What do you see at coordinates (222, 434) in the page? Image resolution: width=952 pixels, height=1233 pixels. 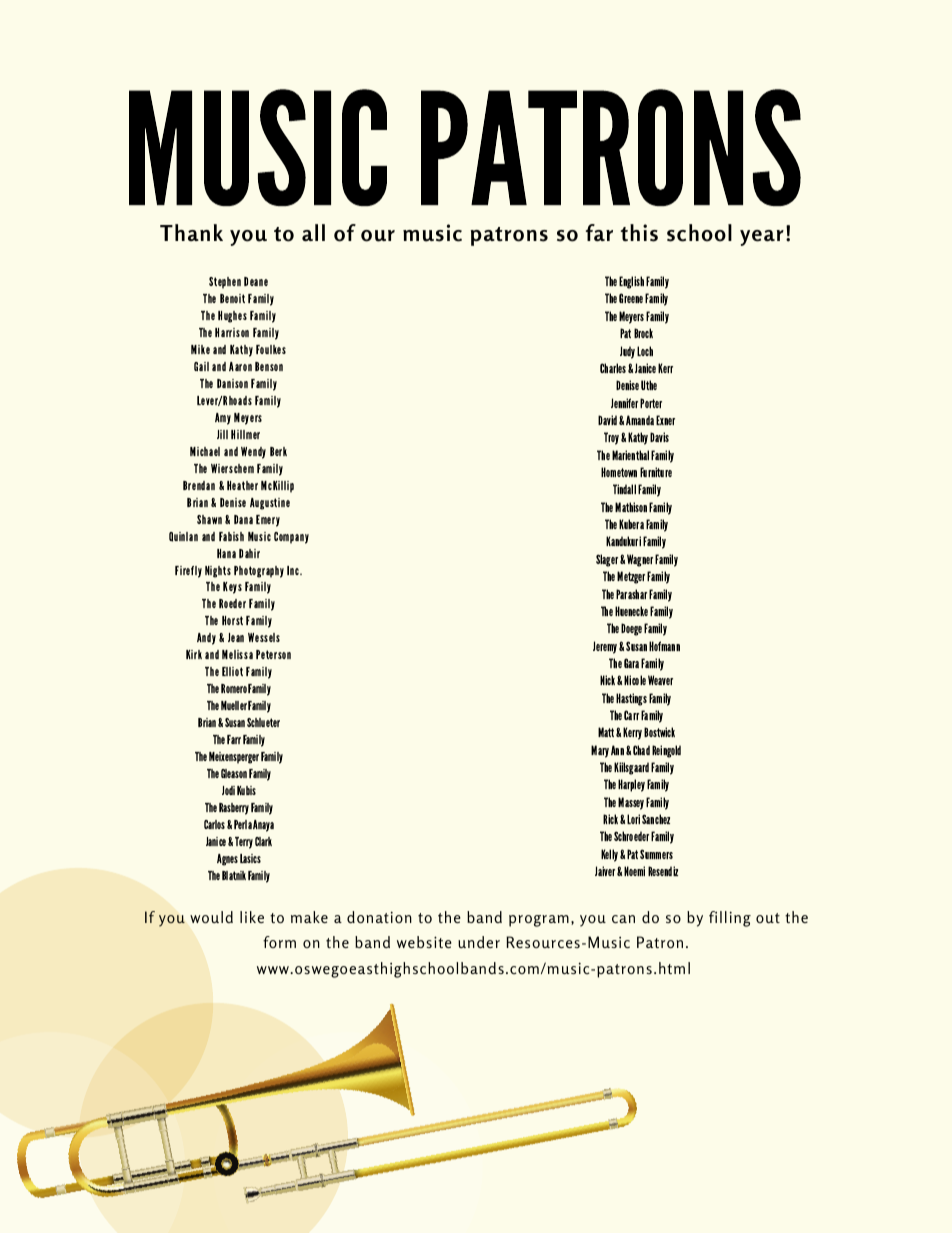 I see `Jill` at bounding box center [222, 434].
